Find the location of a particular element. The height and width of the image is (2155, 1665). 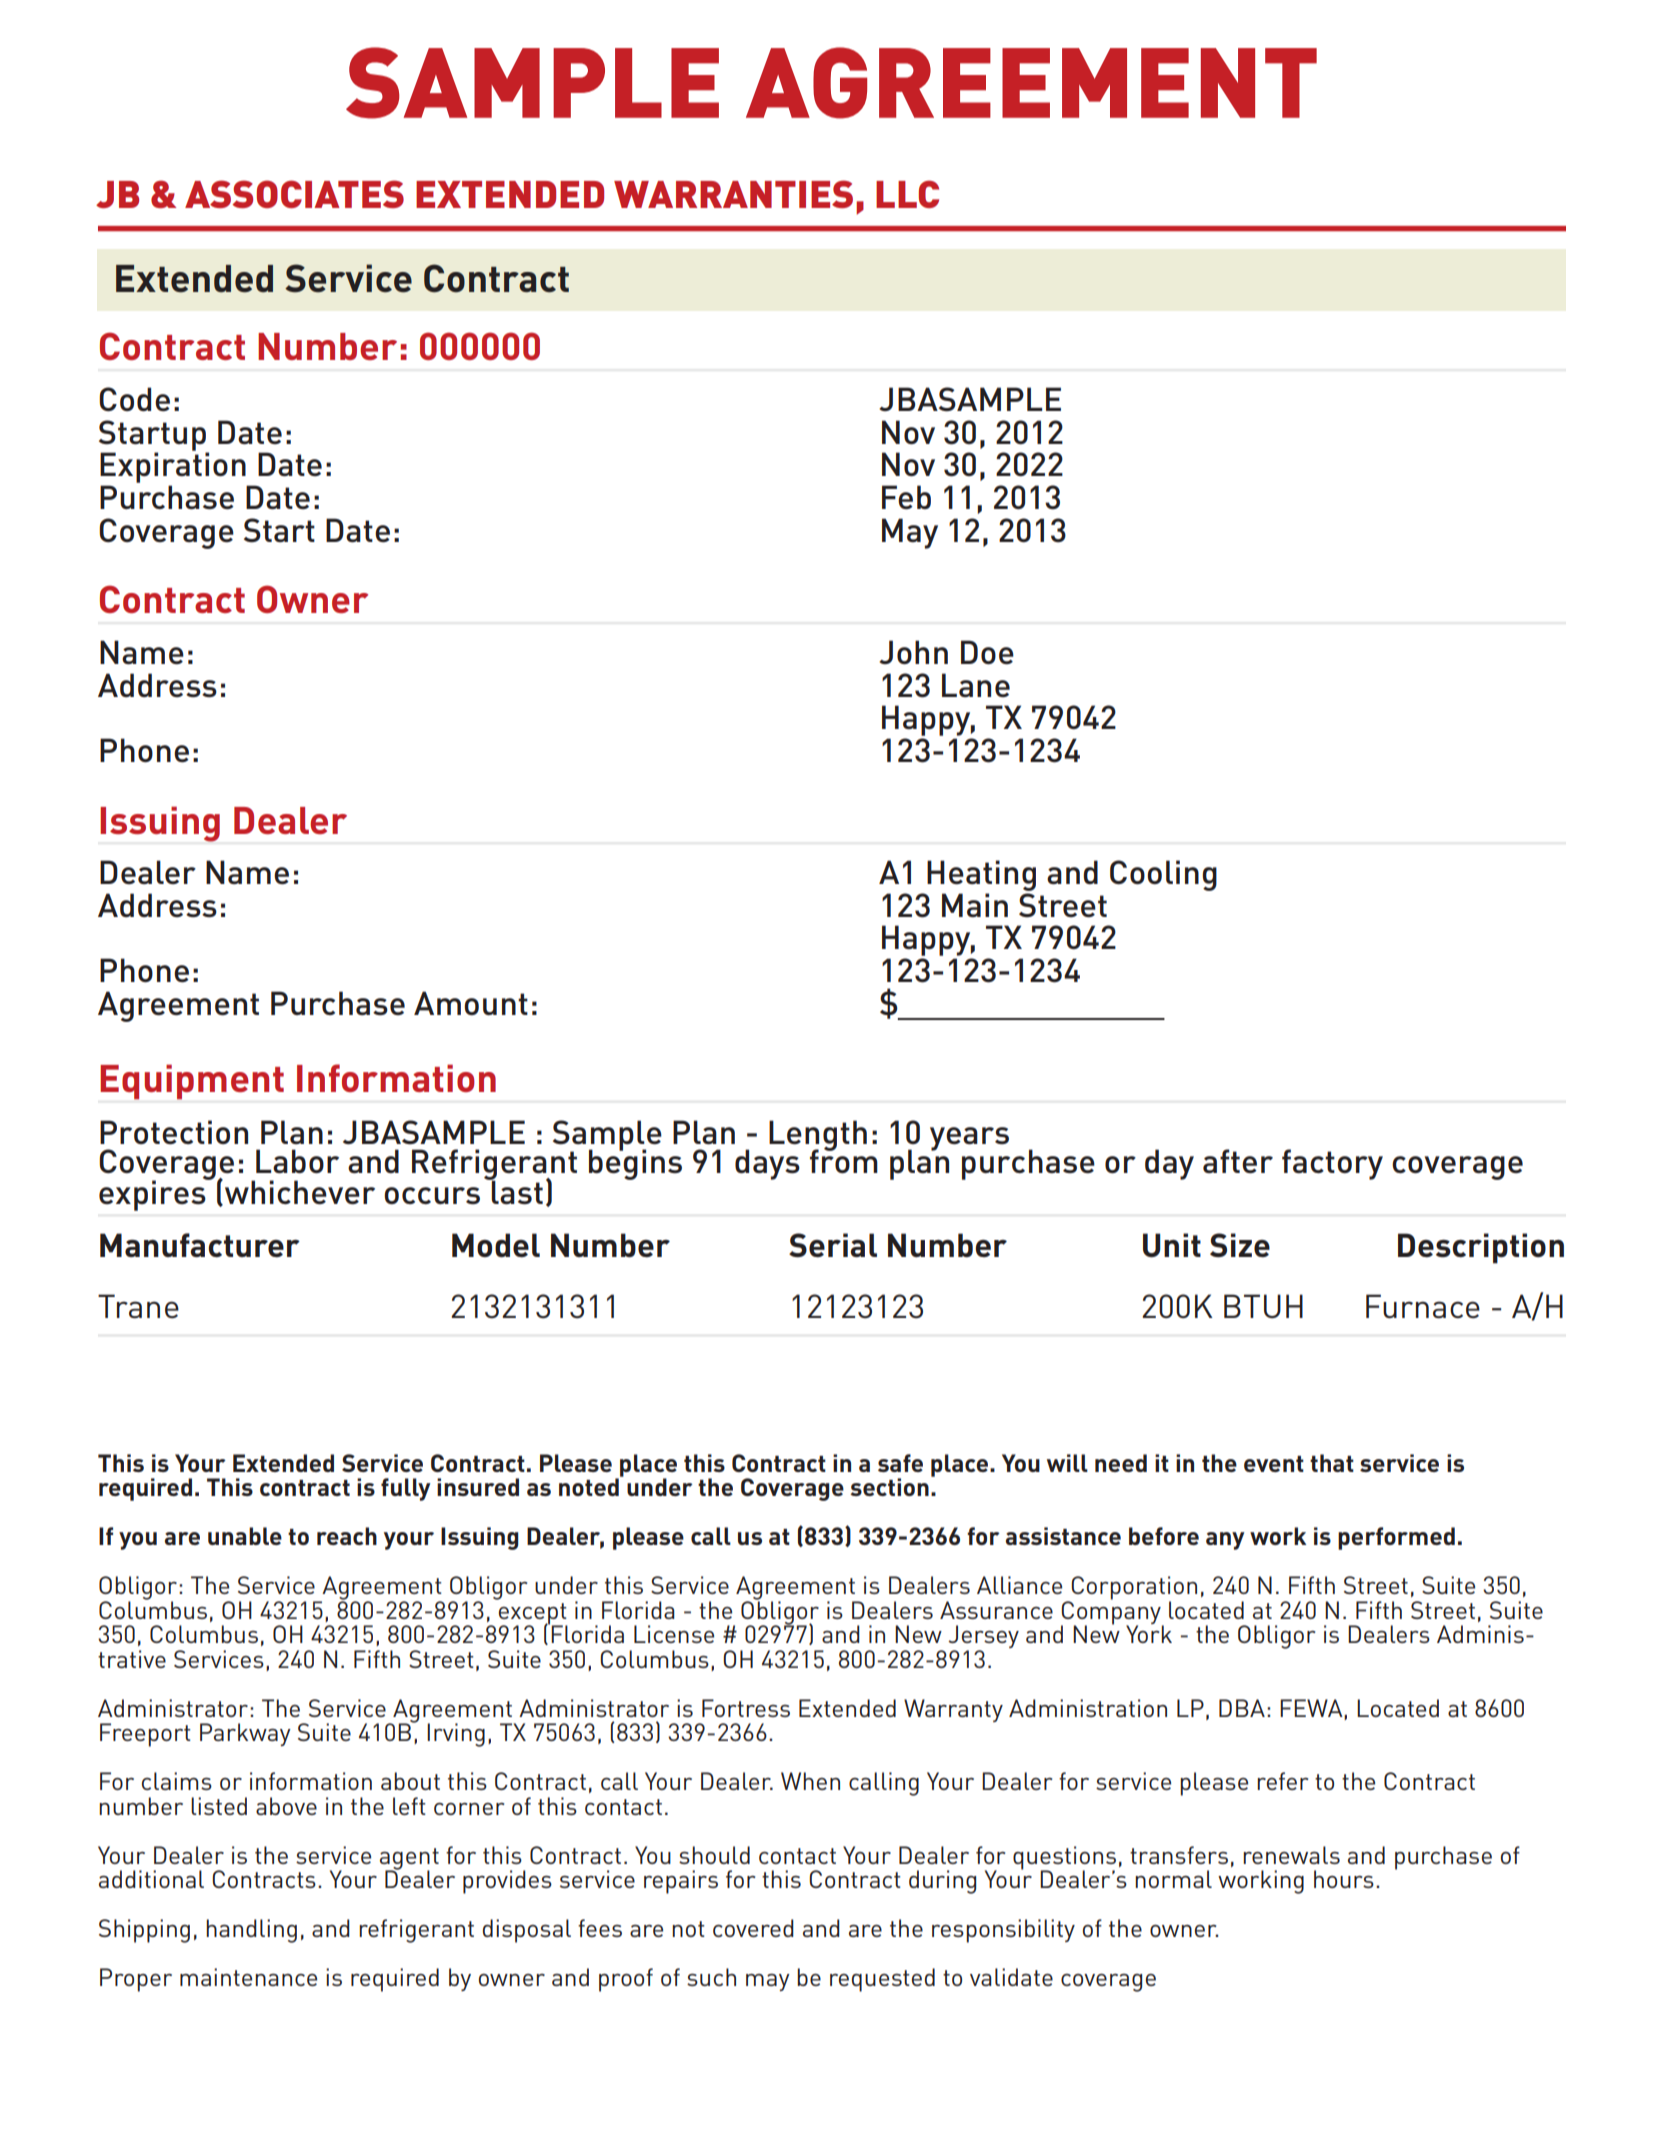

ASSOCIATES is located at coordinates (294, 194).
